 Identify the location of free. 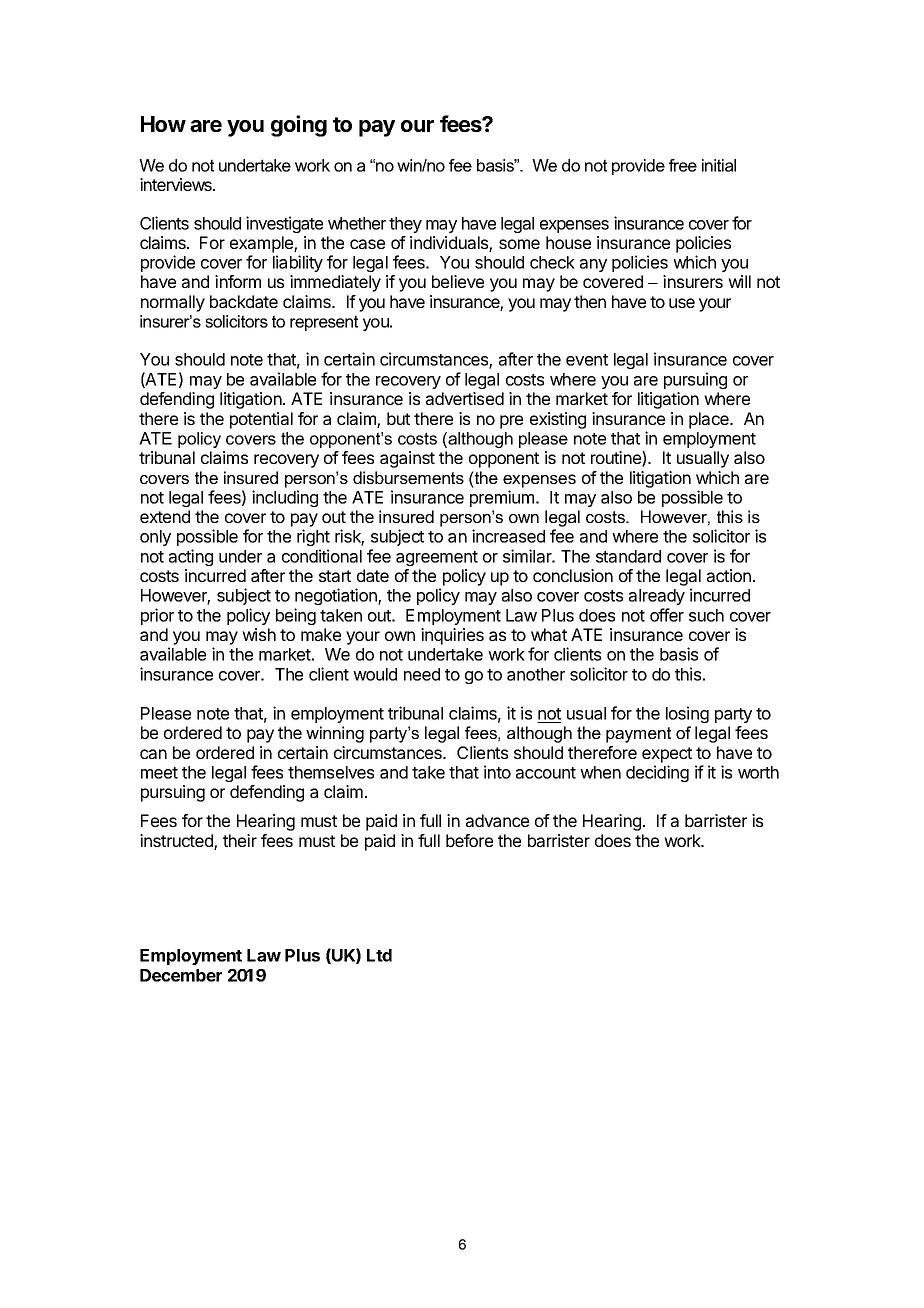
(683, 165).
